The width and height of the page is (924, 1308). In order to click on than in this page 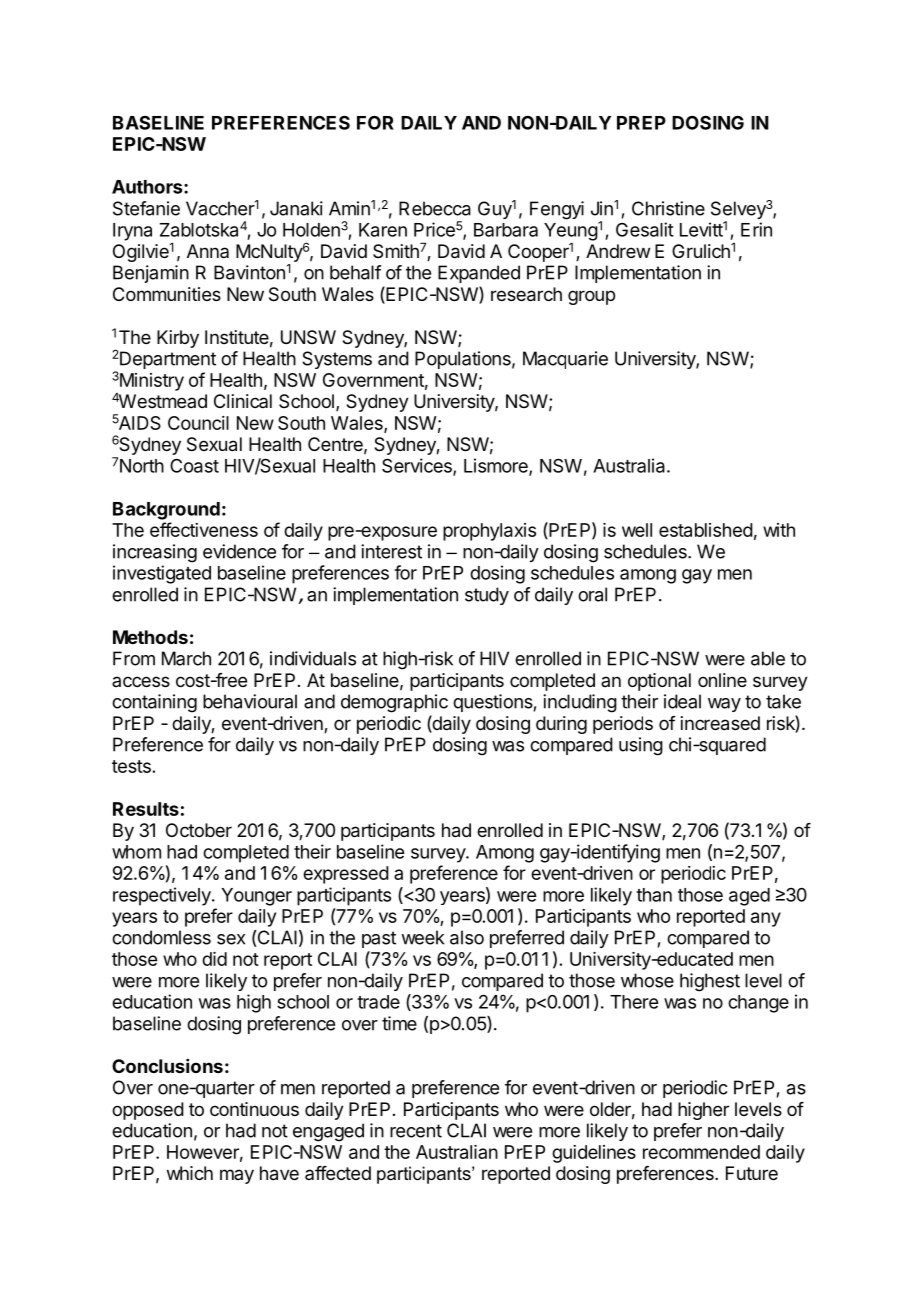, I will do `click(654, 895)`.
